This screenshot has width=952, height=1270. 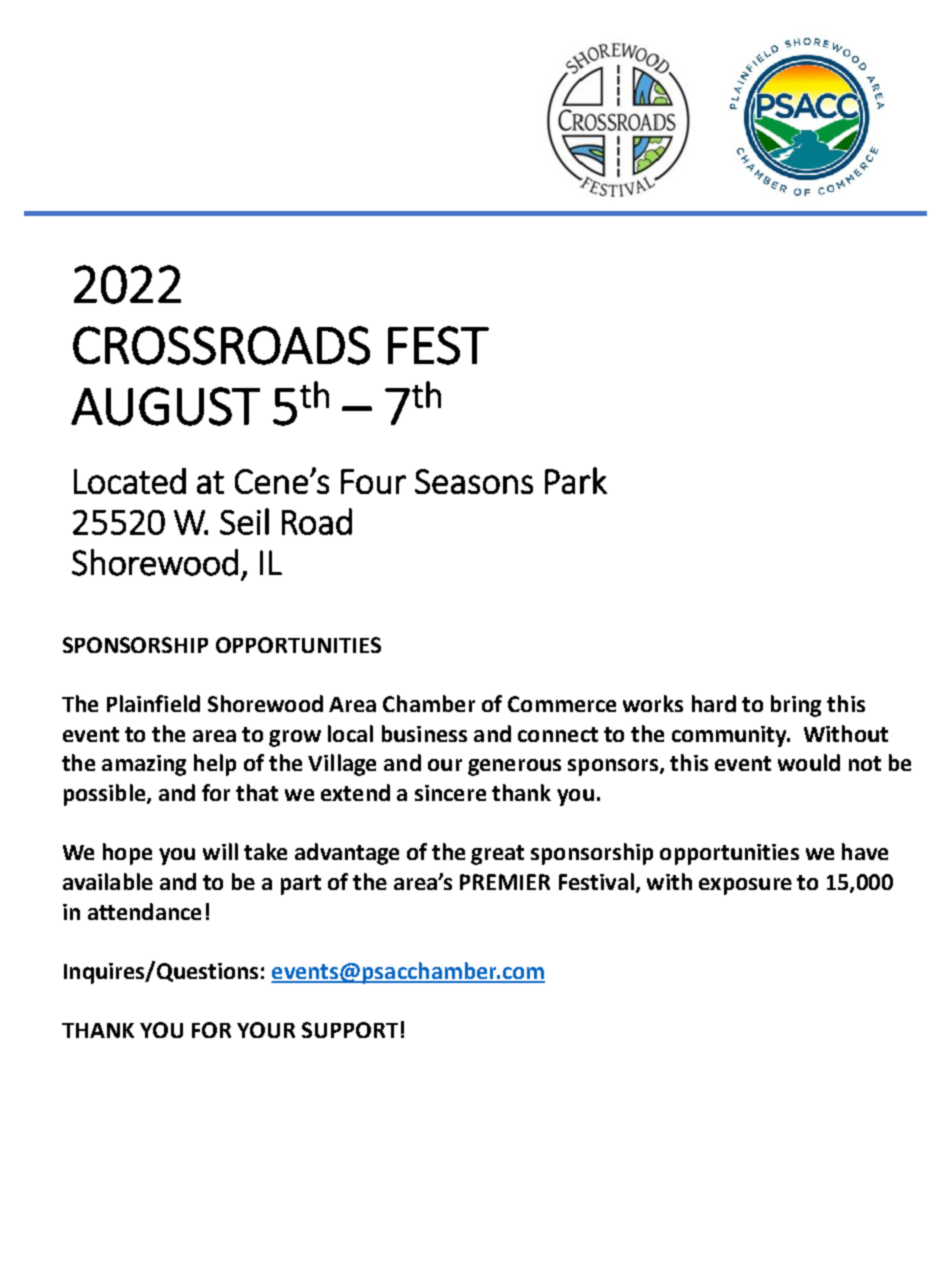 I want to click on Park, so click(x=576, y=480).
